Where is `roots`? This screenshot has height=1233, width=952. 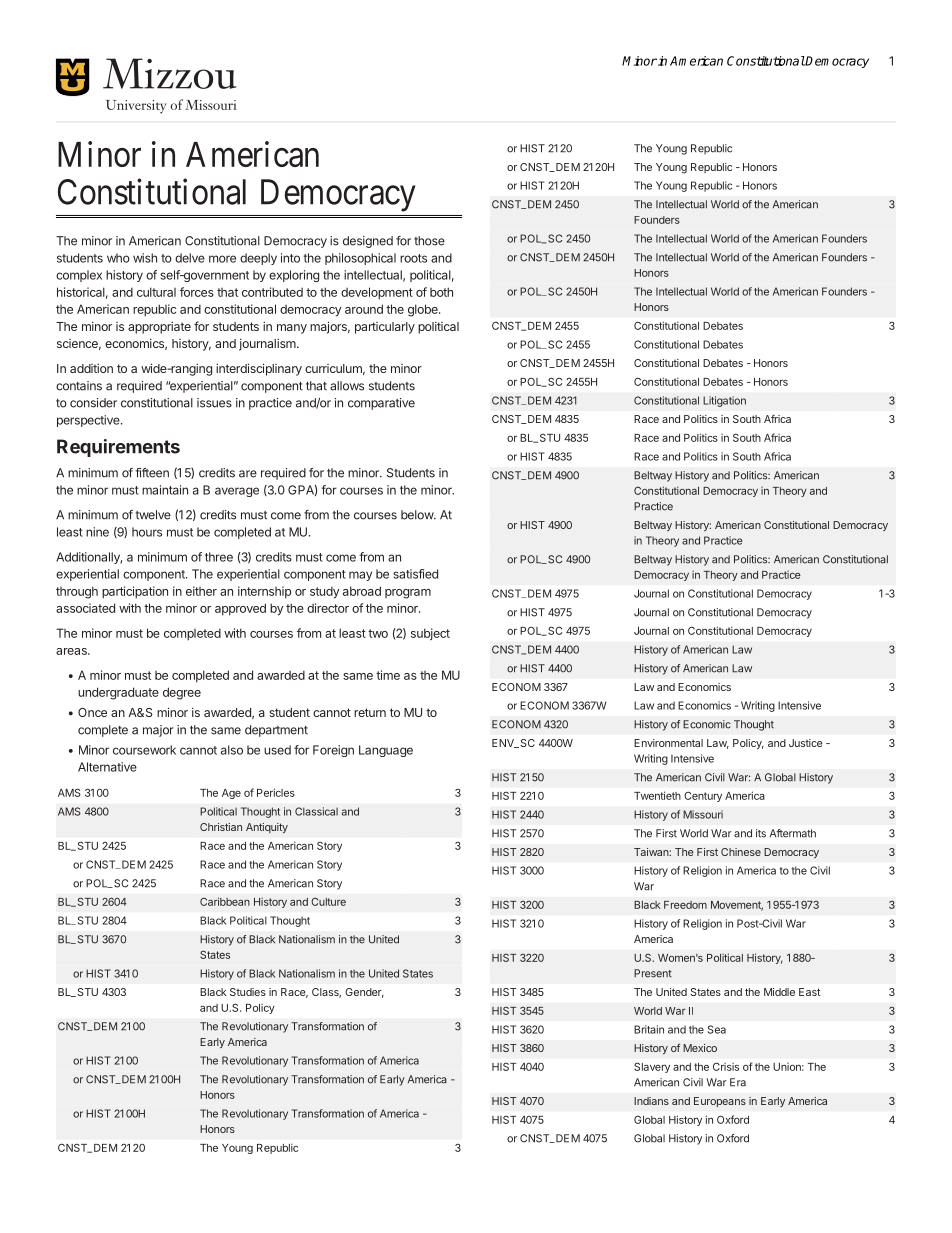
roots is located at coordinates (413, 258).
